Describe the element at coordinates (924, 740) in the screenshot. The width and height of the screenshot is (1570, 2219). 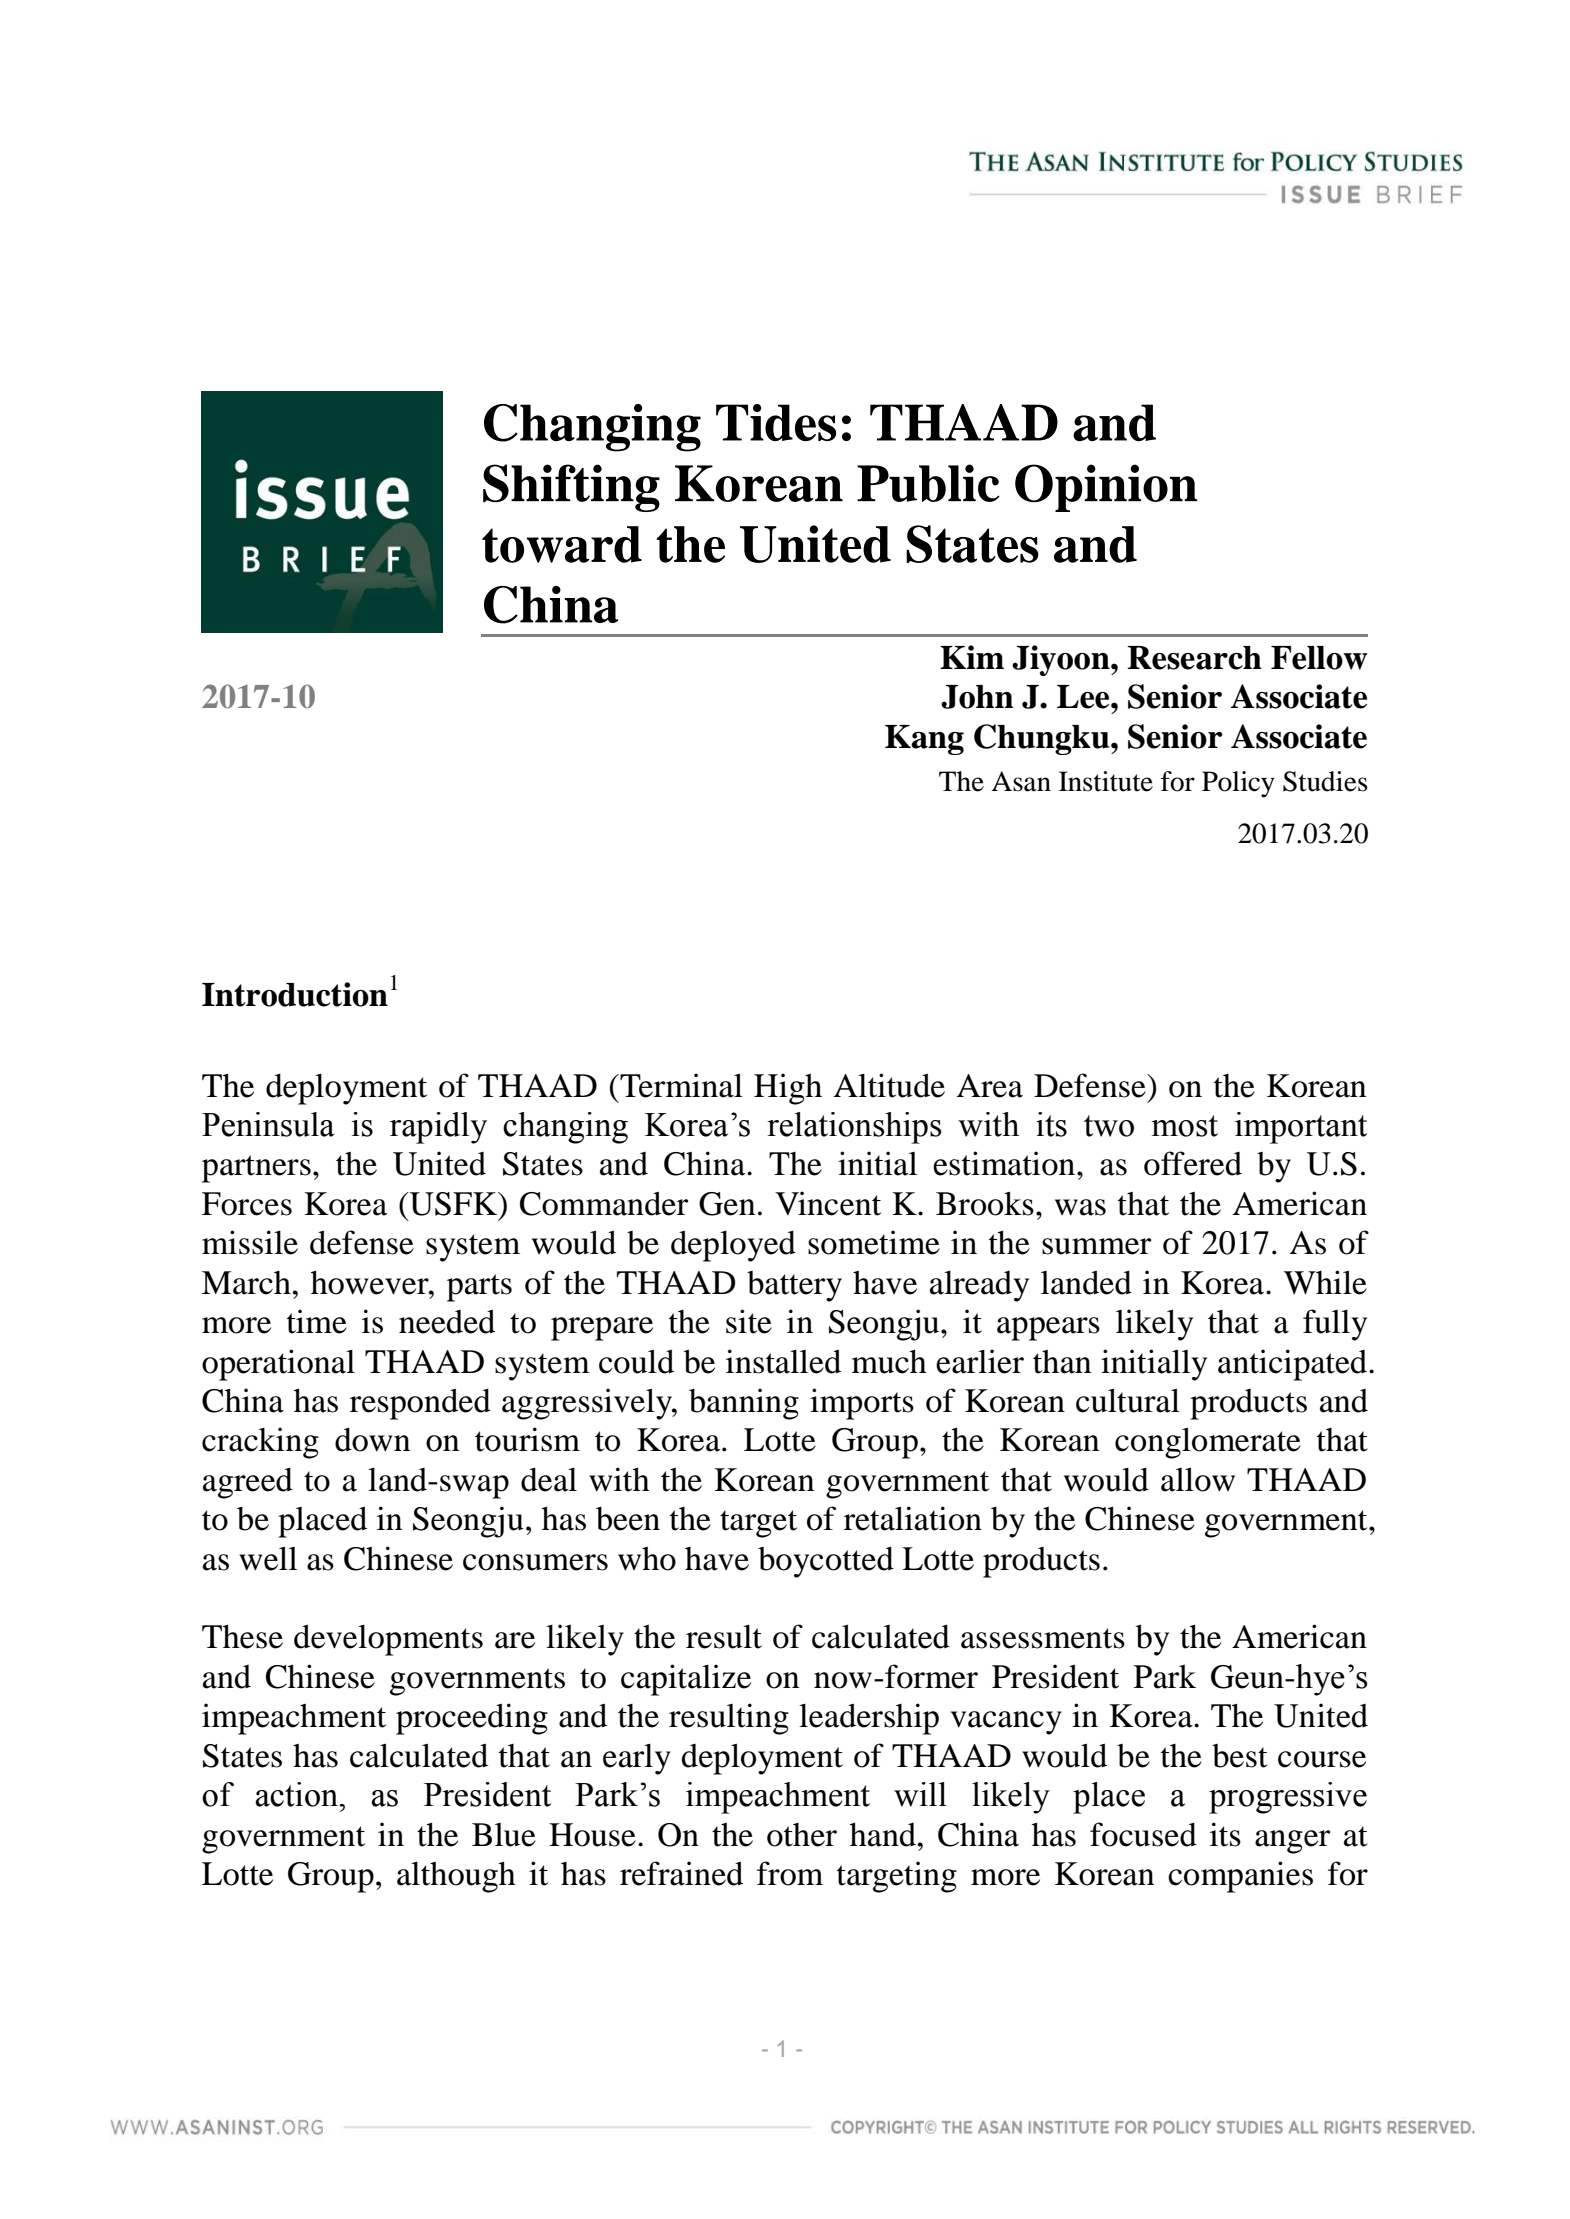
I see `Kang` at that location.
